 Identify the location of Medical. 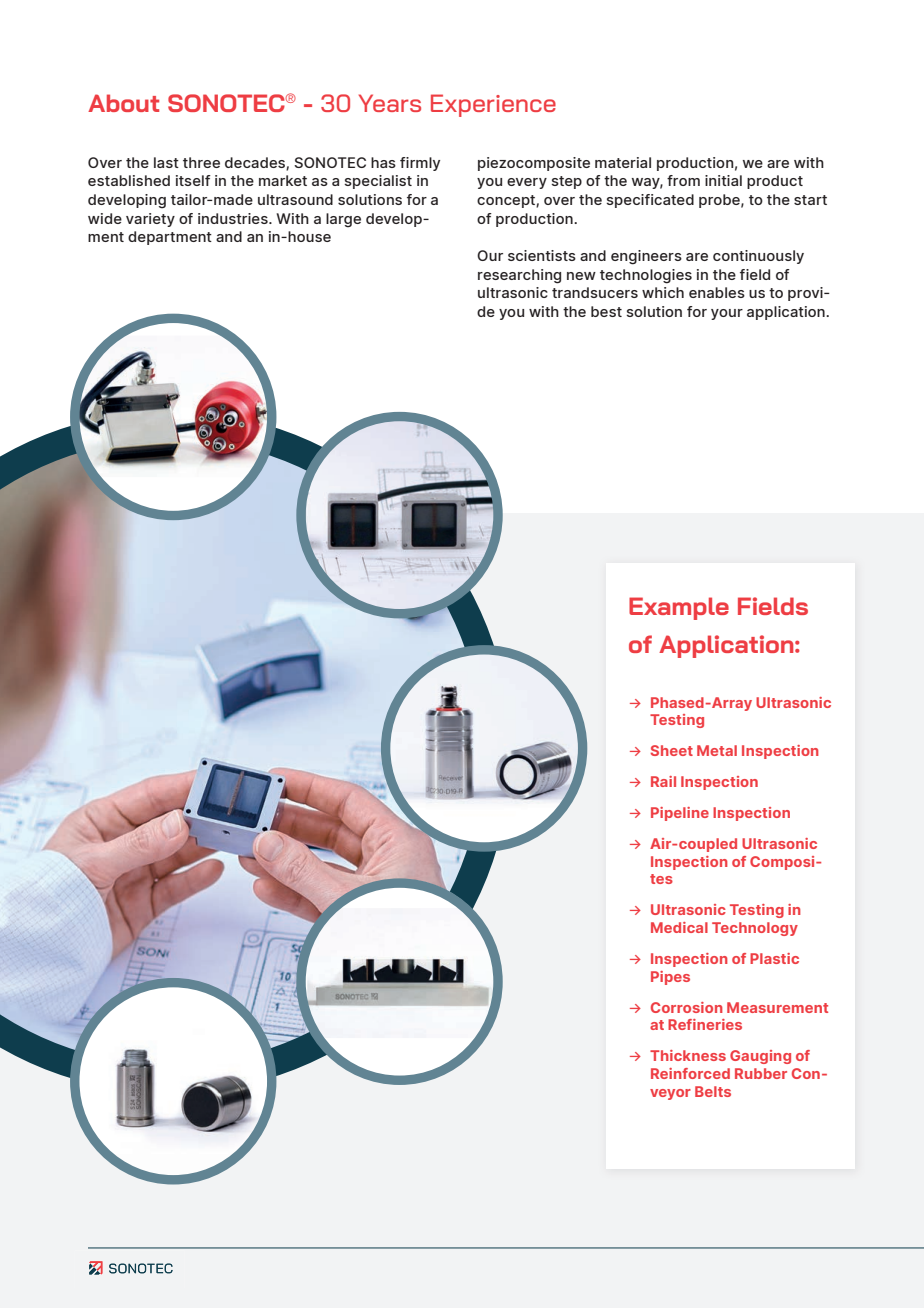
(679, 927).
